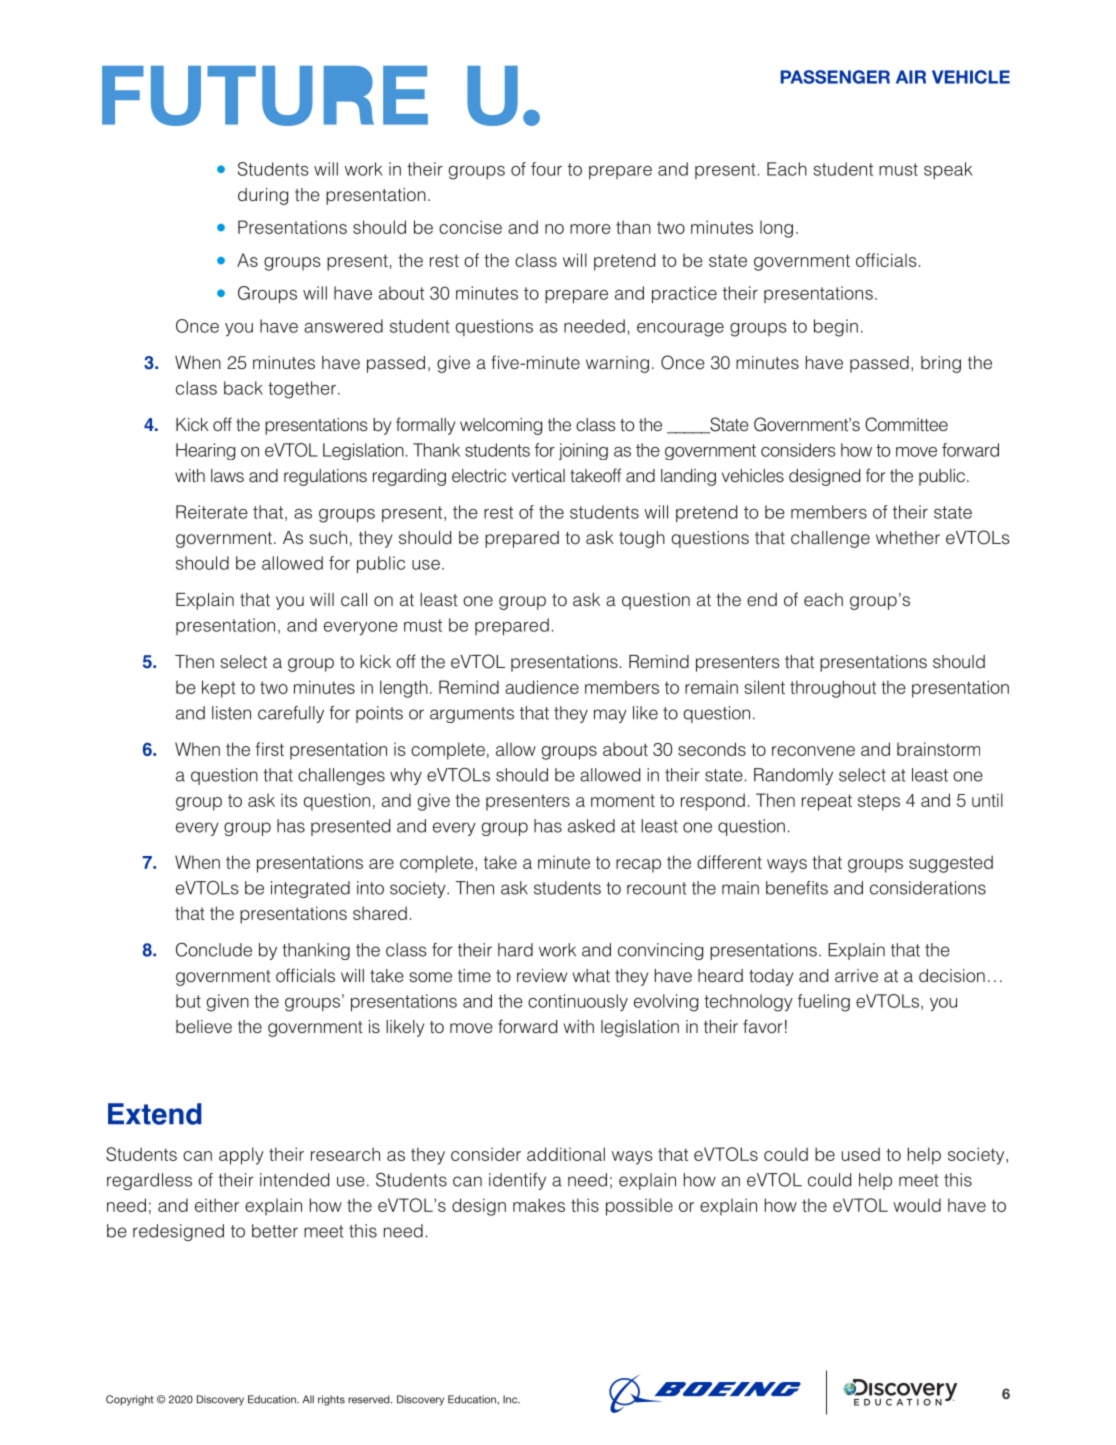  I want to click on rights, so click(331, 1400).
